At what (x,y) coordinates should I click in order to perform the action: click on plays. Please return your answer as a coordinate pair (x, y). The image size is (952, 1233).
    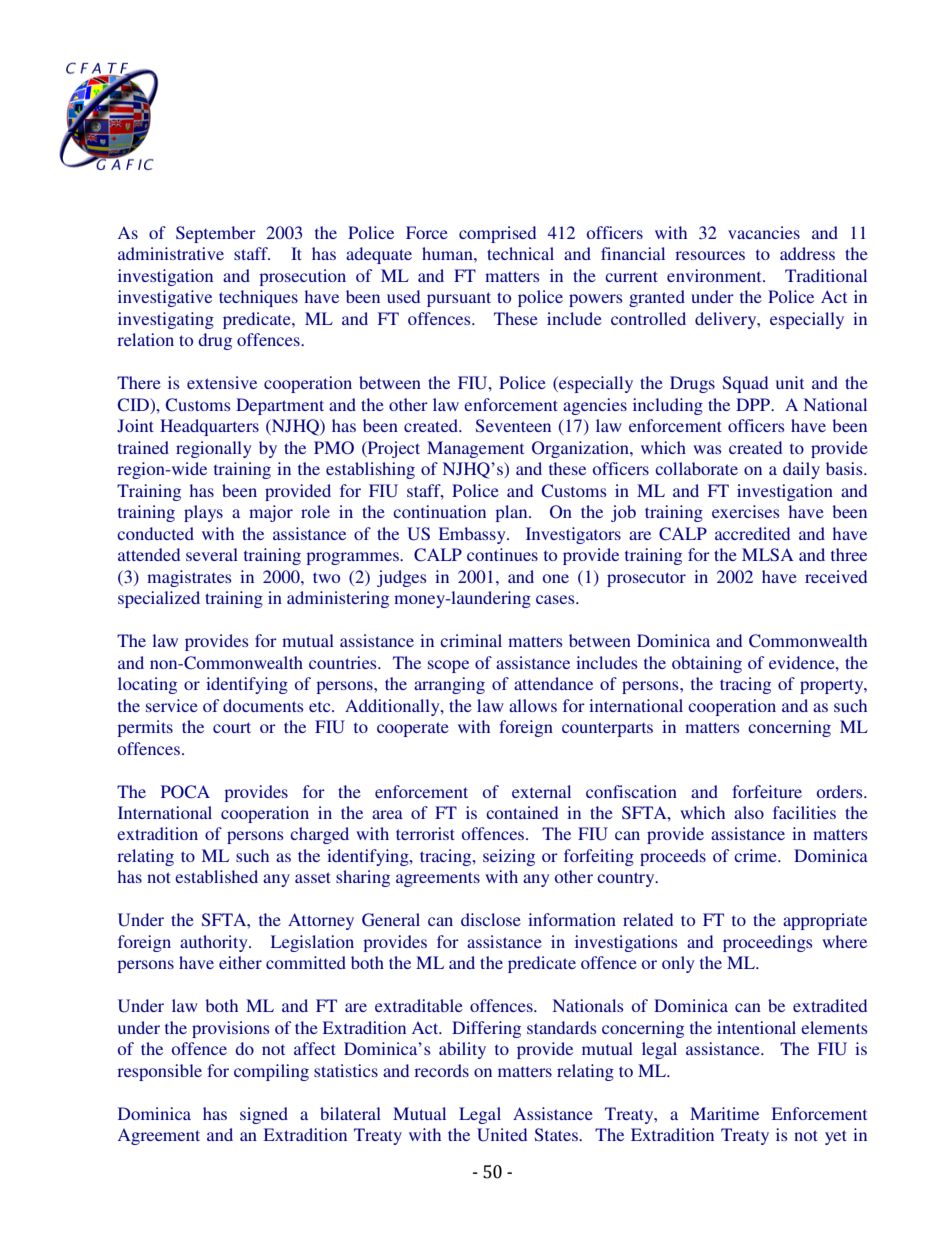
    Looking at the image, I should click on (203, 513).
